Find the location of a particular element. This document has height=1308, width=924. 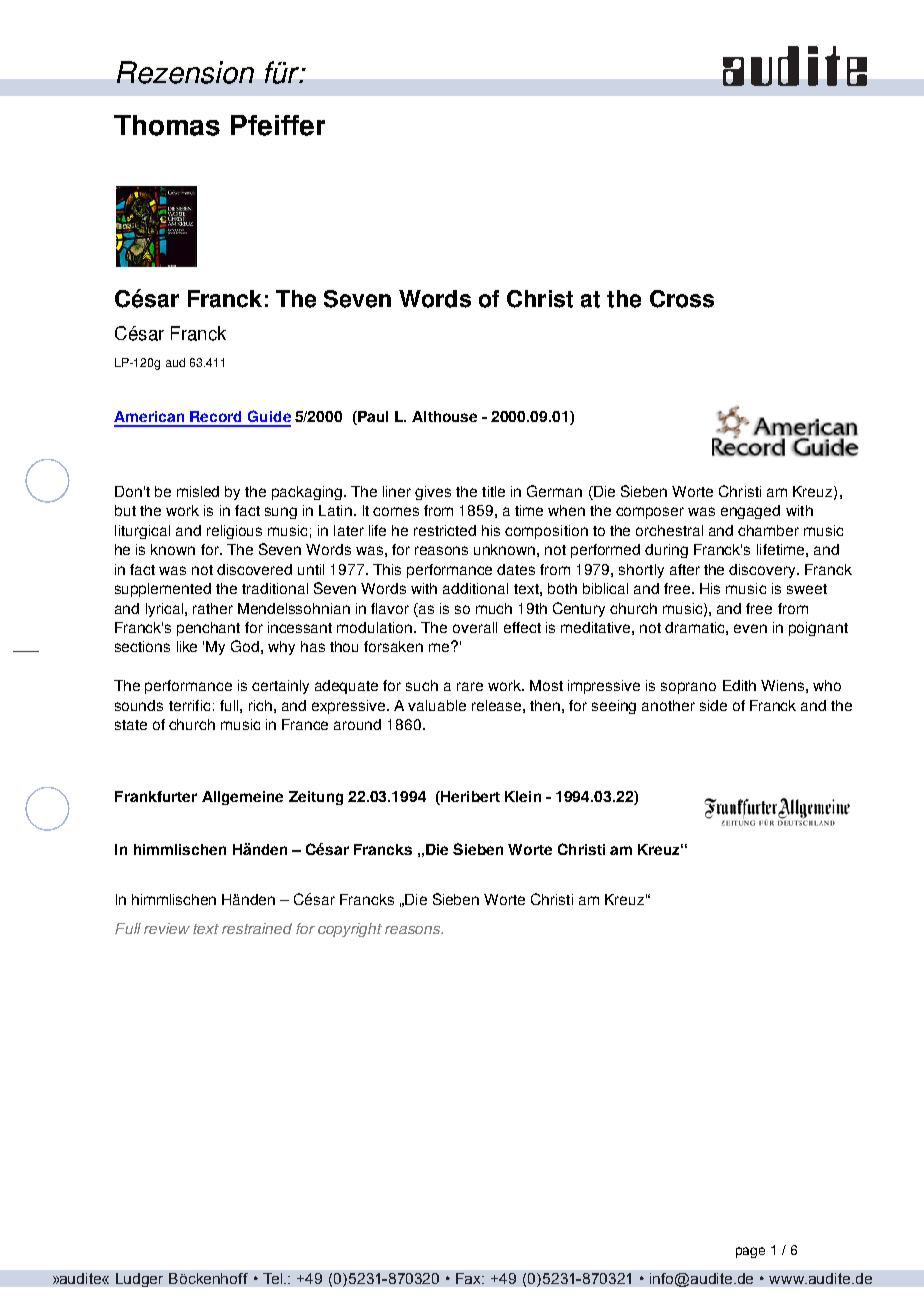

Cross is located at coordinates (682, 299).
